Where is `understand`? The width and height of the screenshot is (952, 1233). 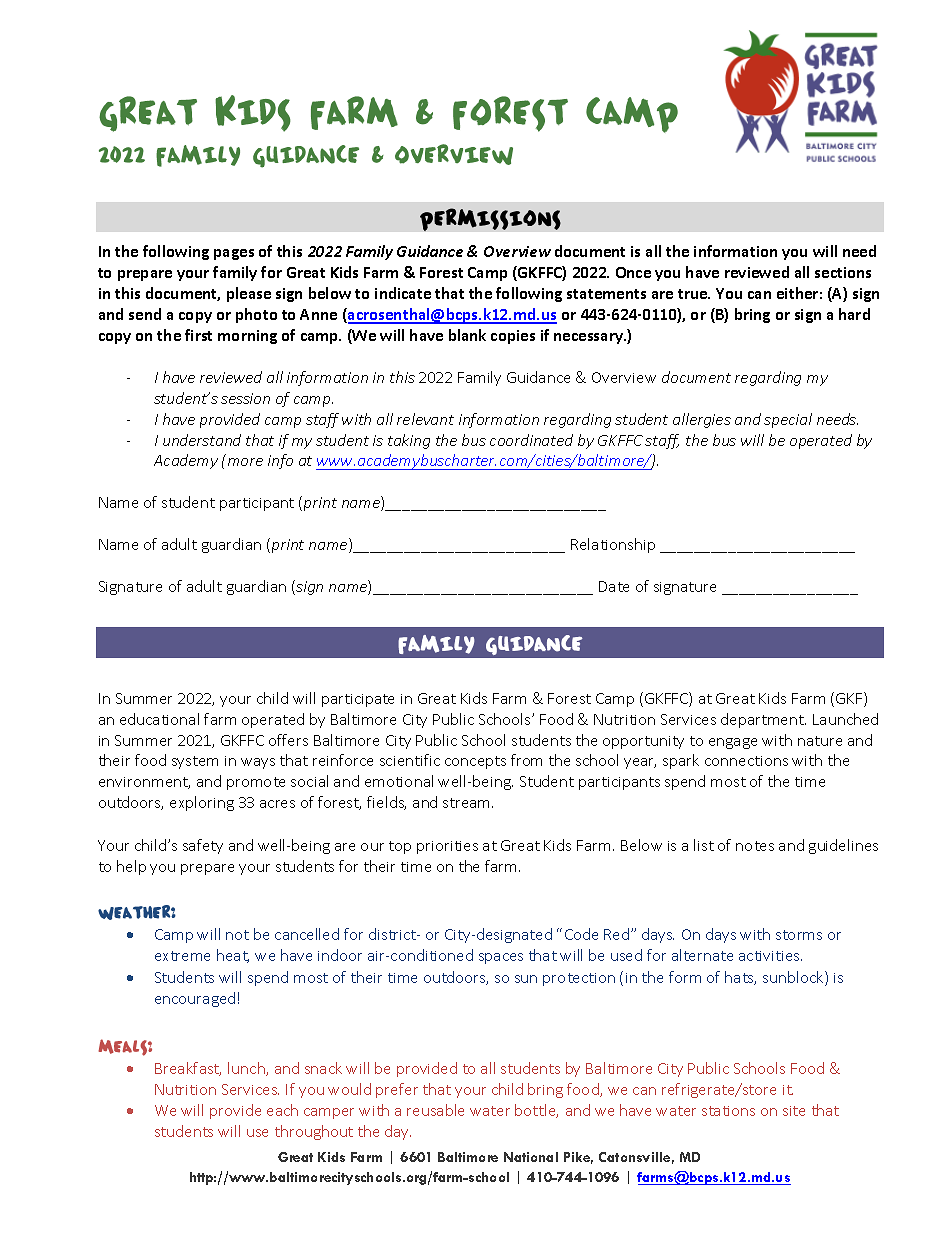 understand is located at coordinates (202, 440).
